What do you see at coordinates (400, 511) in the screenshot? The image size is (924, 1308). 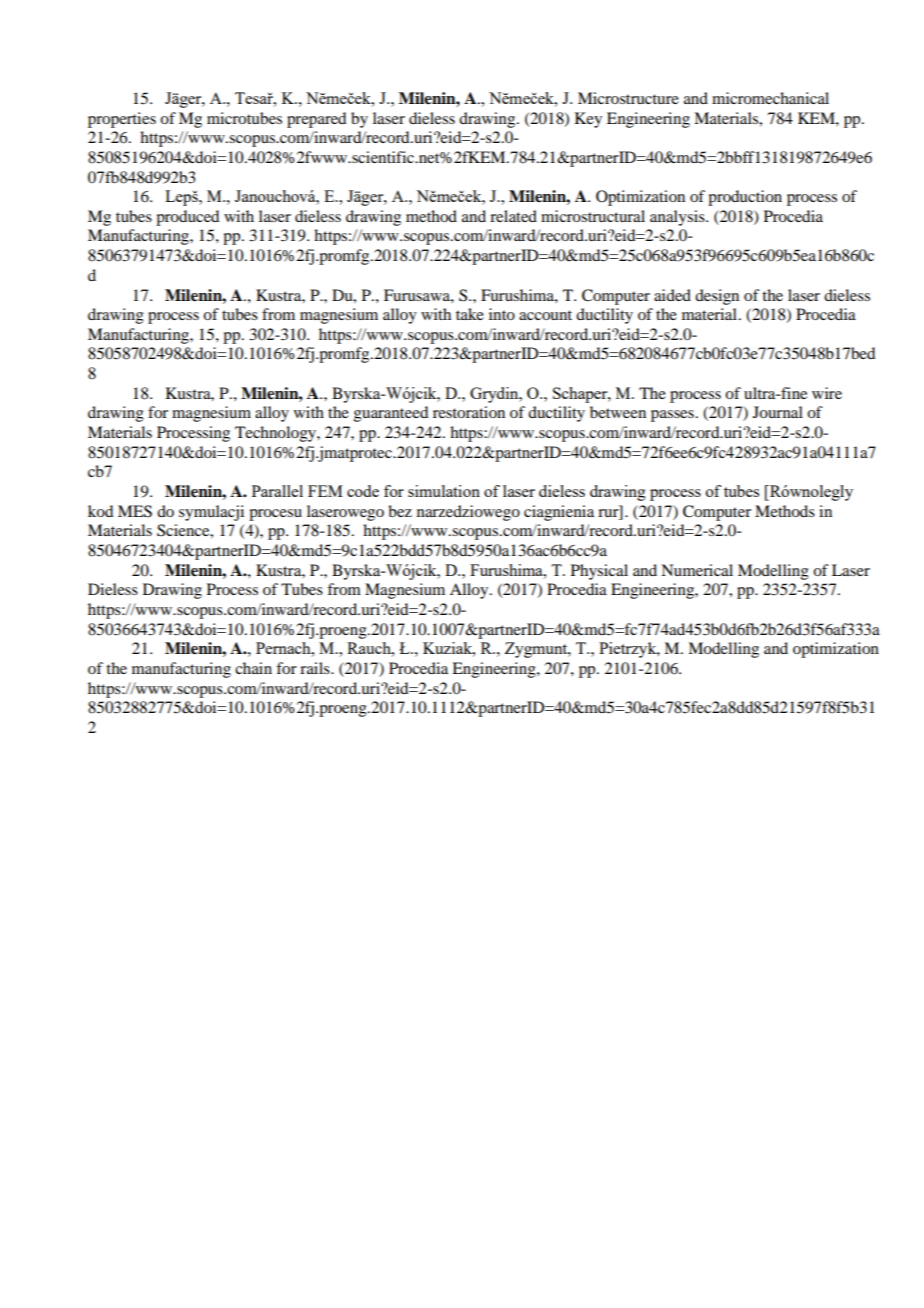 I see `bez` at bounding box center [400, 511].
